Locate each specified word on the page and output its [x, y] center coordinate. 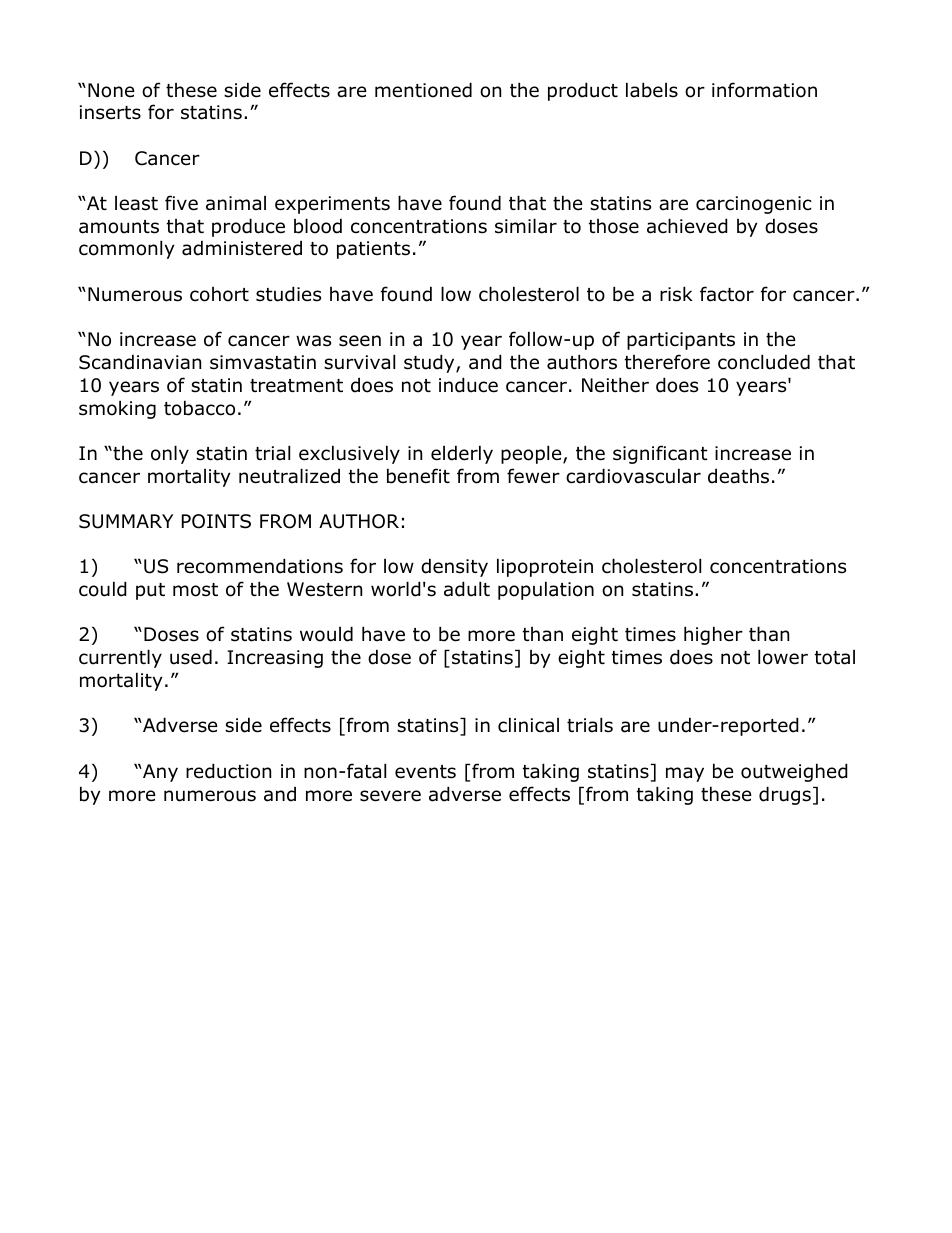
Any [159, 773]
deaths [738, 476]
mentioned [423, 90]
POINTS [216, 521]
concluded [764, 362]
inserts [110, 112]
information [764, 90]
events [425, 772]
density [454, 567]
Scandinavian [140, 362]
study [430, 363]
